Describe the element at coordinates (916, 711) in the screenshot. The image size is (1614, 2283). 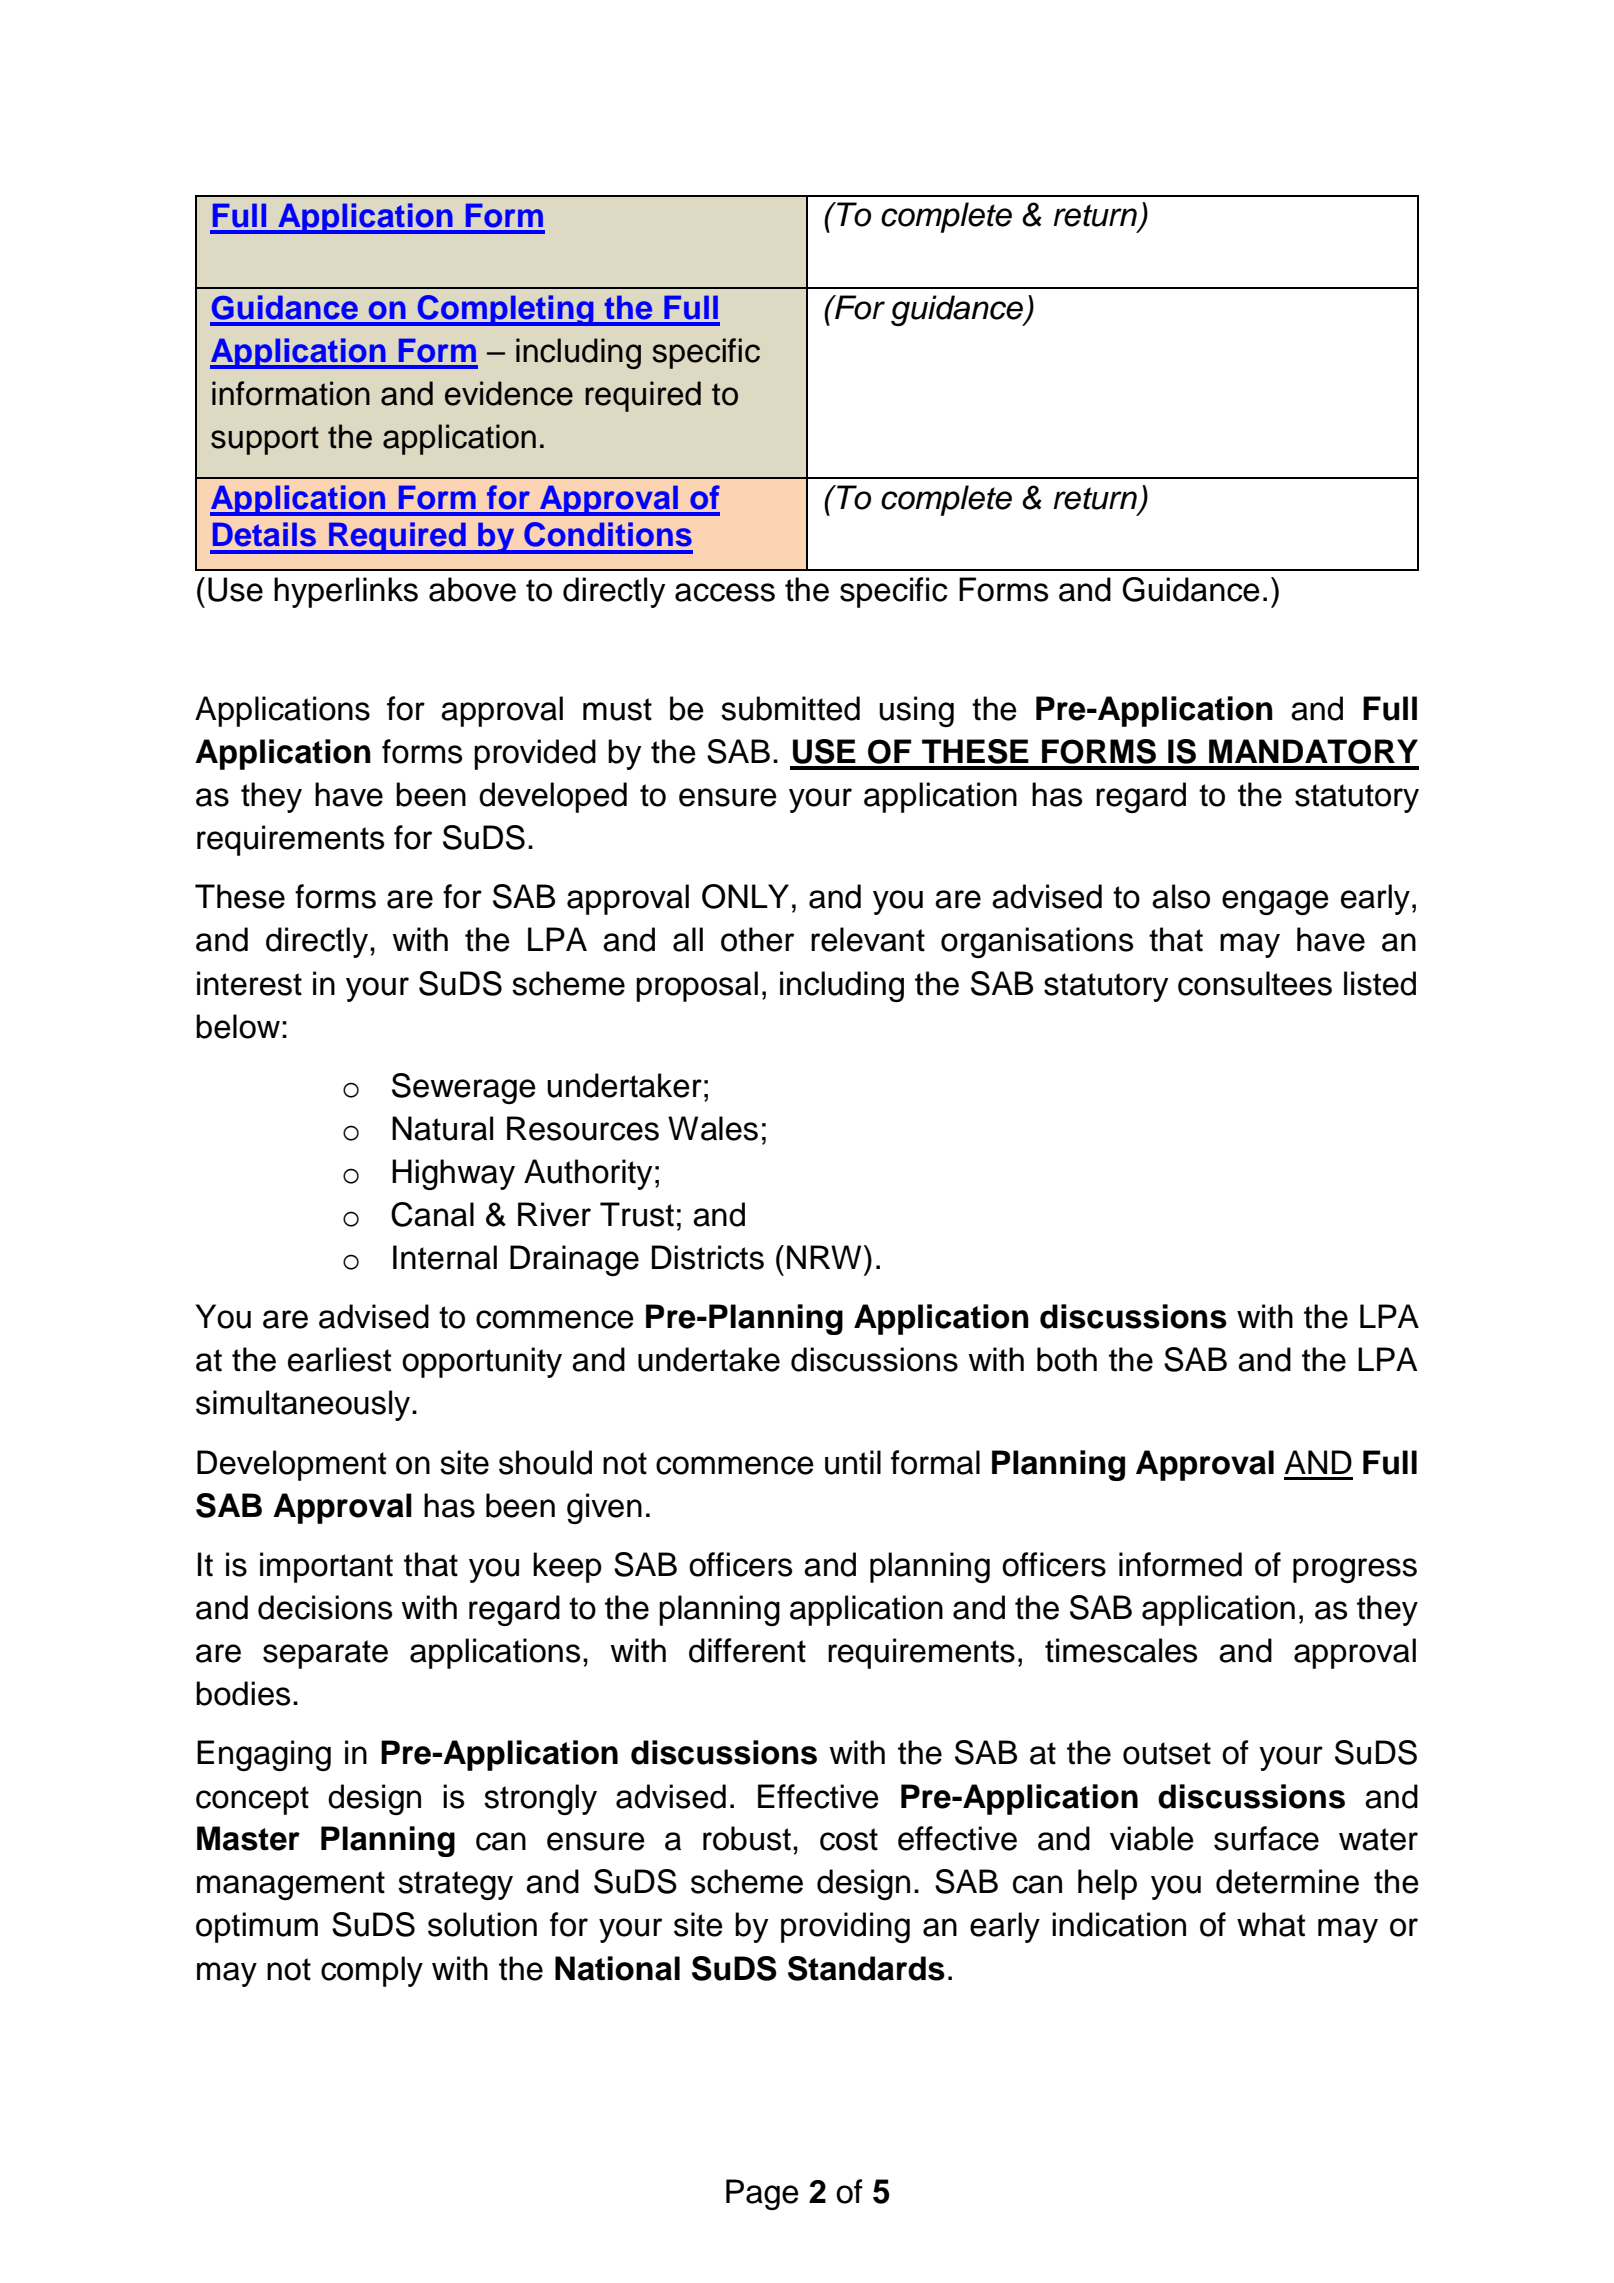
I see `using` at that location.
